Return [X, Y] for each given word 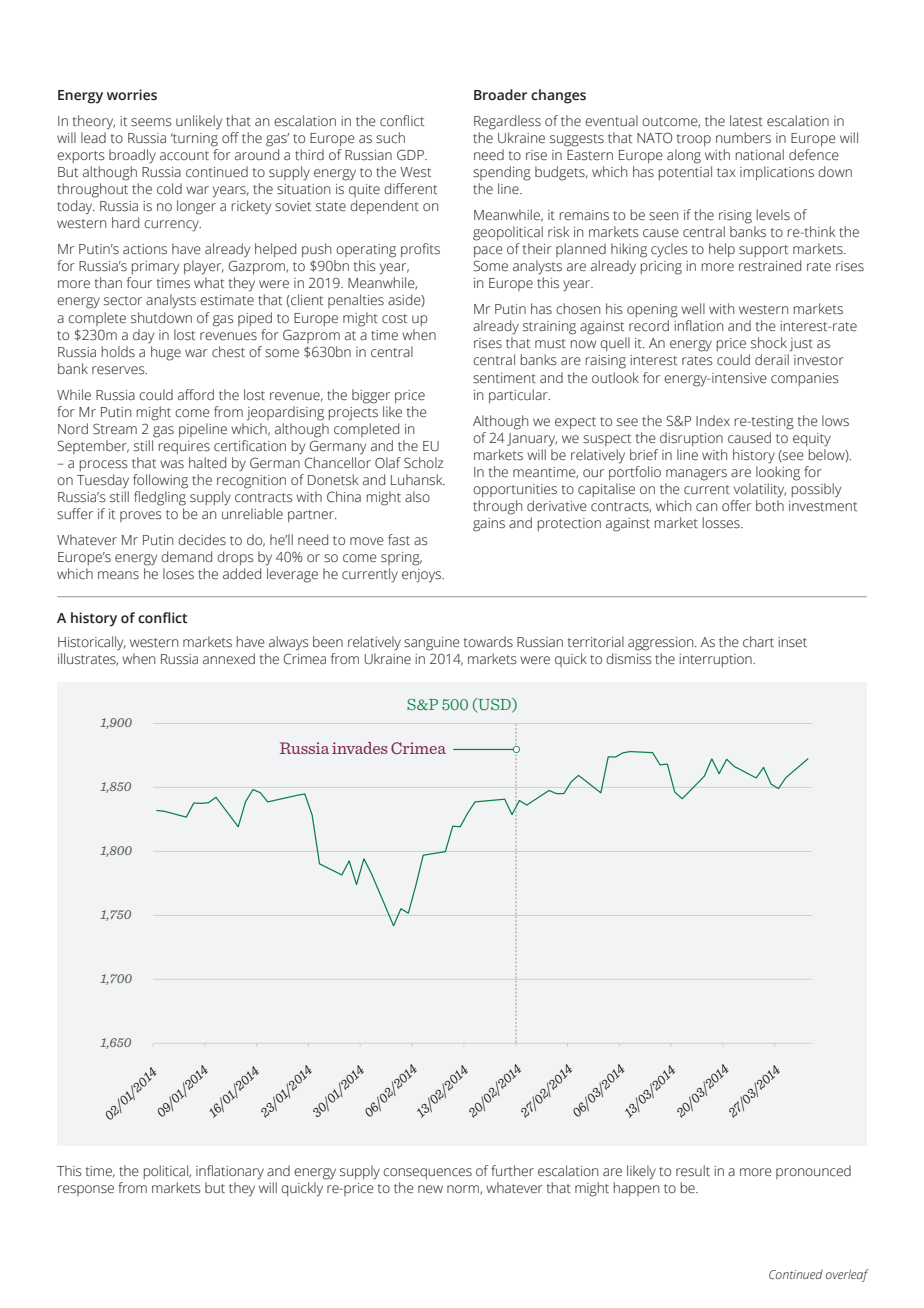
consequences [427, 1173]
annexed [229, 659]
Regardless [507, 122]
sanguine [432, 644]
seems [151, 122]
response [86, 1190]
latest [746, 121]
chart [758, 642]
